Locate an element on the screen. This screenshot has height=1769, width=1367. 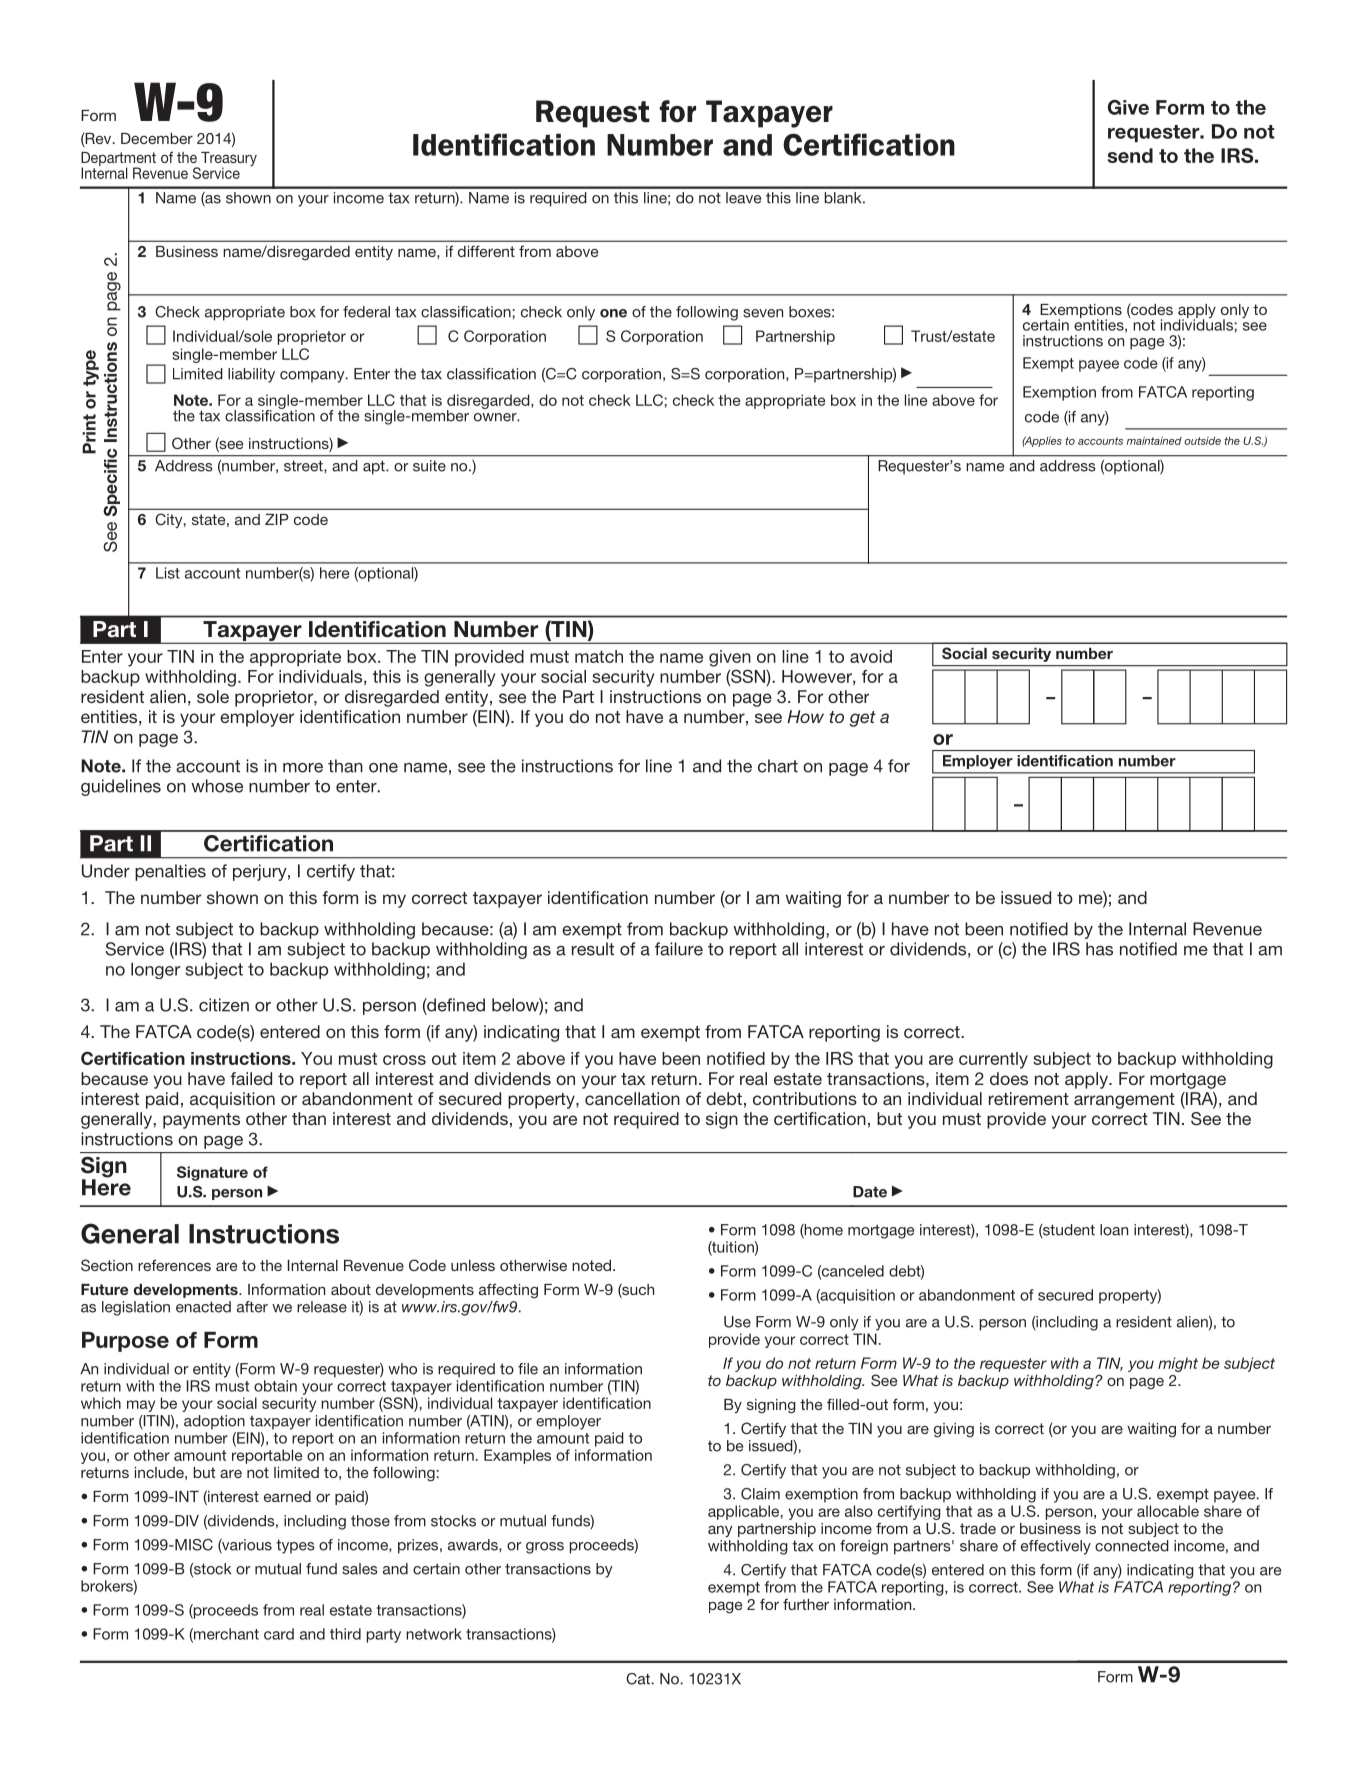
match is located at coordinates (599, 656).
